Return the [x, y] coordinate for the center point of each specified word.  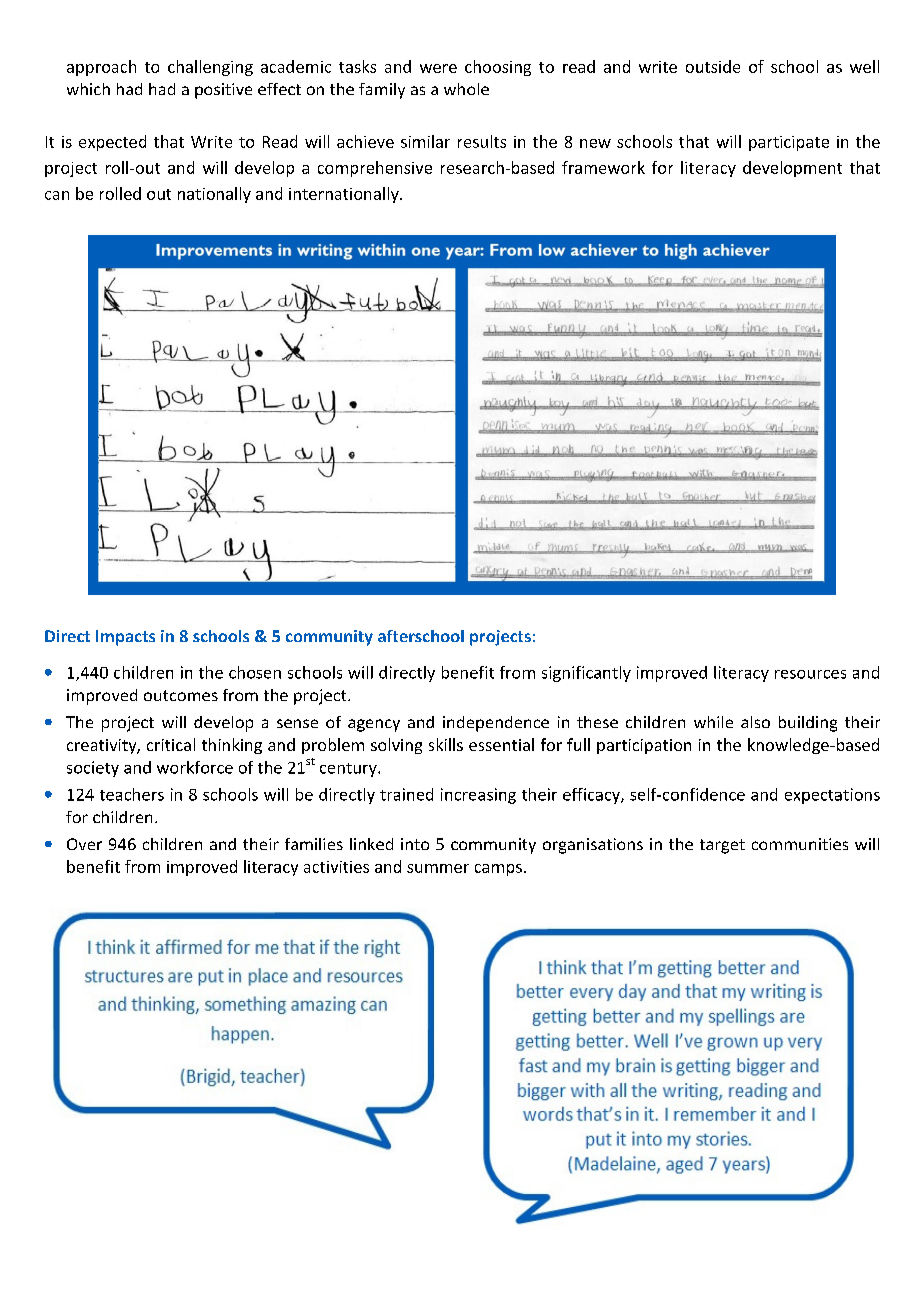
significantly [586, 674]
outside [713, 66]
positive [223, 91]
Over [84, 844]
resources [810, 674]
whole [466, 89]
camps [498, 870]
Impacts [125, 638]
